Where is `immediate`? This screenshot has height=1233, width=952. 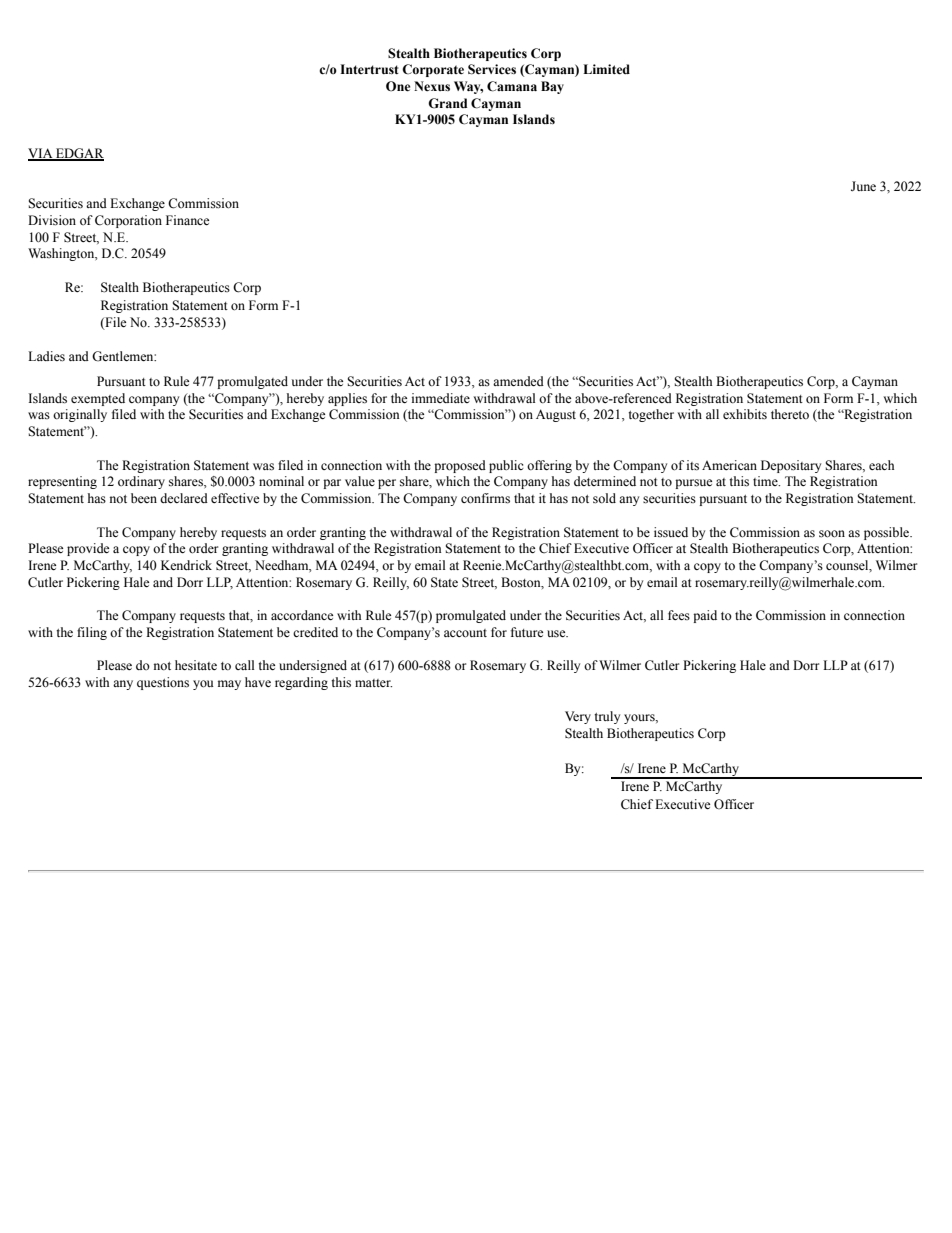 immediate is located at coordinates (441, 398).
